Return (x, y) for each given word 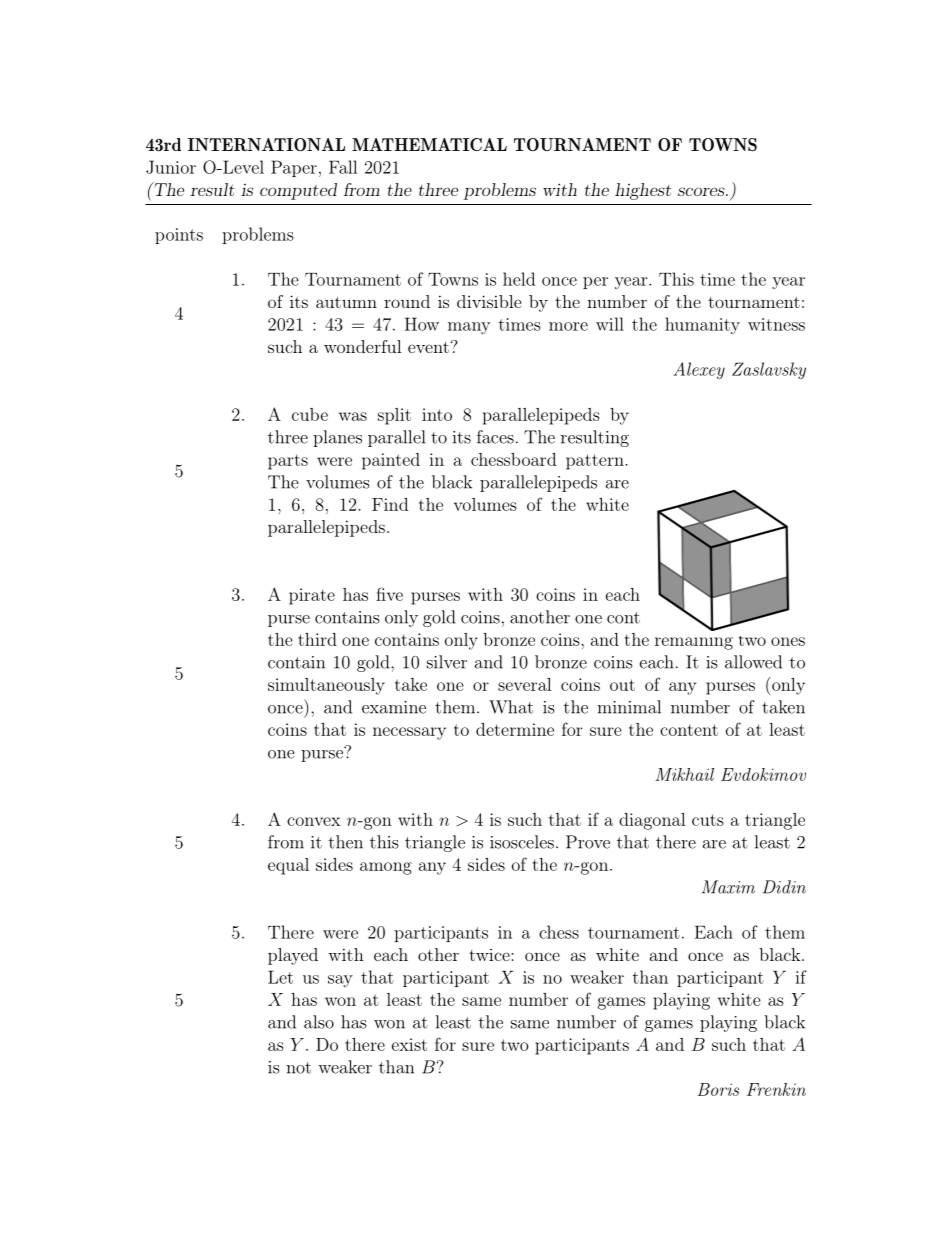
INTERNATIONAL (266, 144)
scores (701, 191)
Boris (718, 1089)
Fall (343, 167)
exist (409, 1044)
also (319, 1022)
